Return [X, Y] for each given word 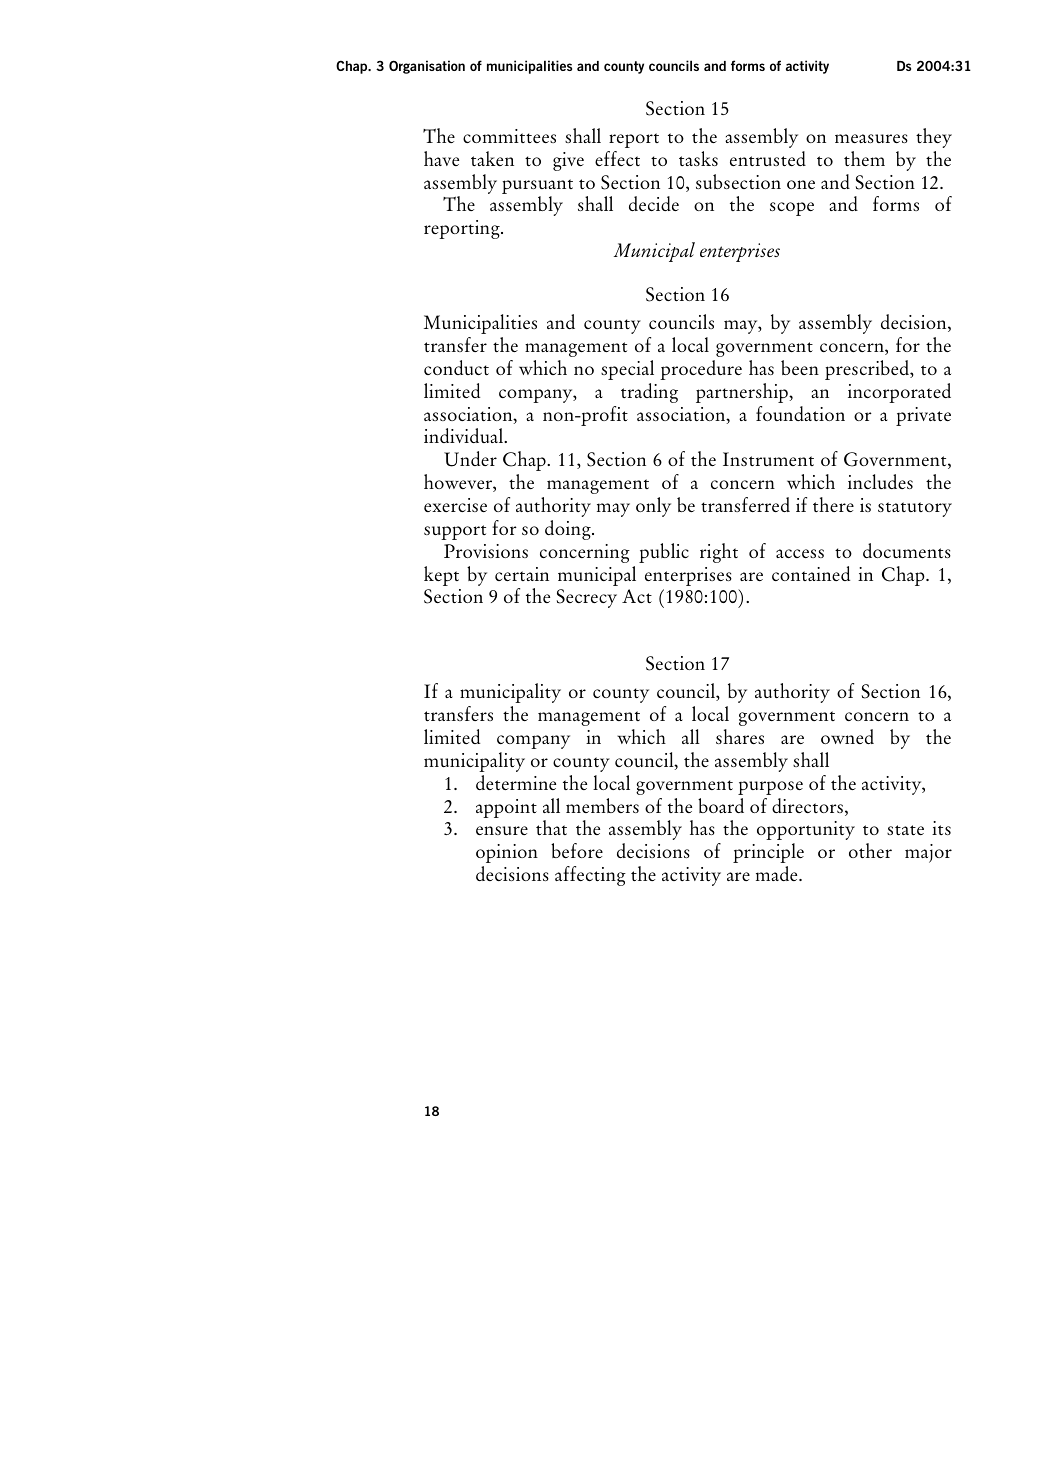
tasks [698, 158]
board [721, 805]
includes [880, 481]
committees [509, 136]
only [653, 507]
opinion [507, 853]
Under [470, 459]
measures [871, 138]
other [870, 850]
